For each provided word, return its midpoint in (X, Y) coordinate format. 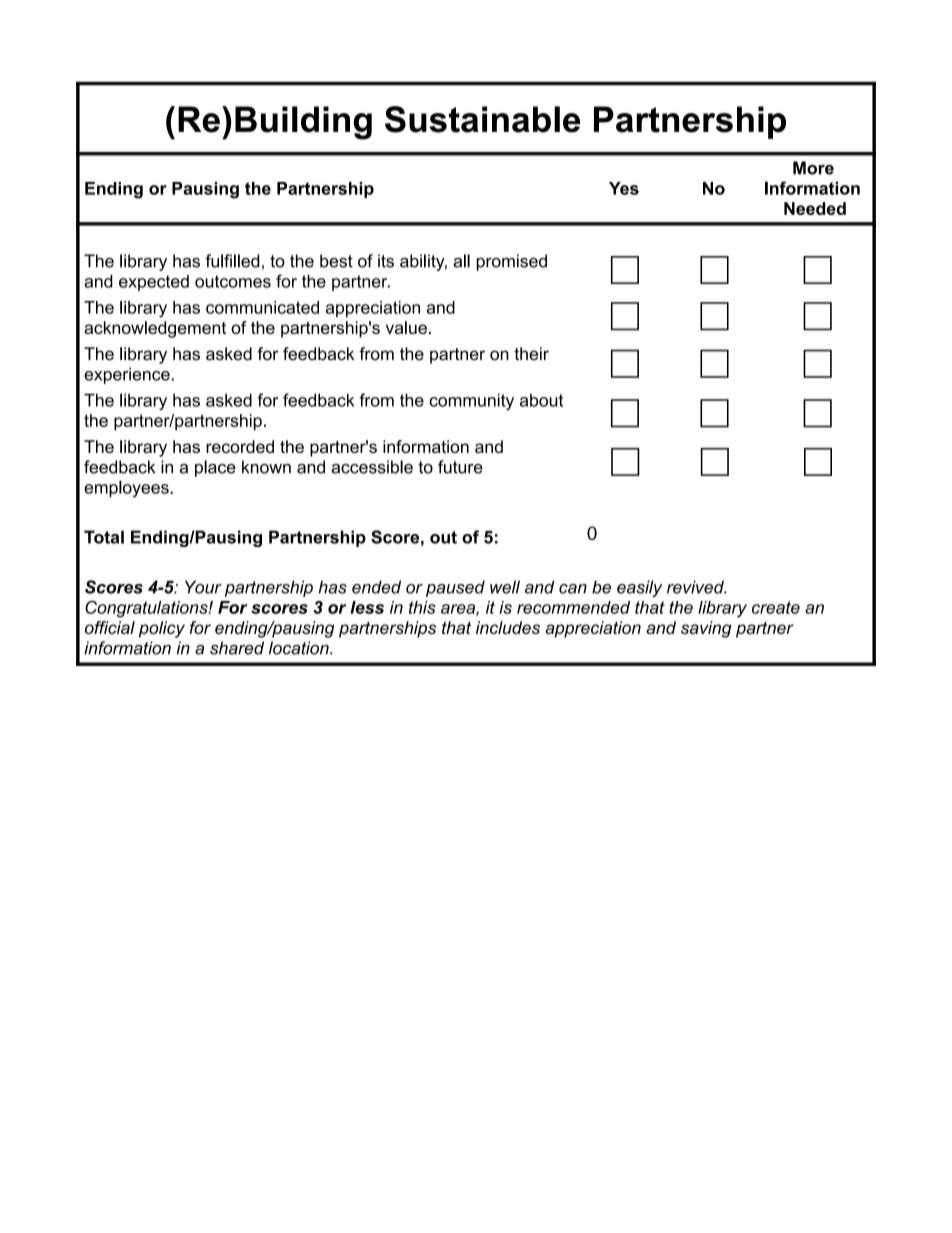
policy (162, 629)
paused (455, 588)
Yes (624, 188)
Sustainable (482, 119)
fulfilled (232, 261)
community (471, 401)
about (541, 400)
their (531, 354)
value (406, 327)
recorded (240, 446)
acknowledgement (155, 329)
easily (640, 588)
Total (104, 537)
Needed (815, 208)
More (813, 168)
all (461, 261)
